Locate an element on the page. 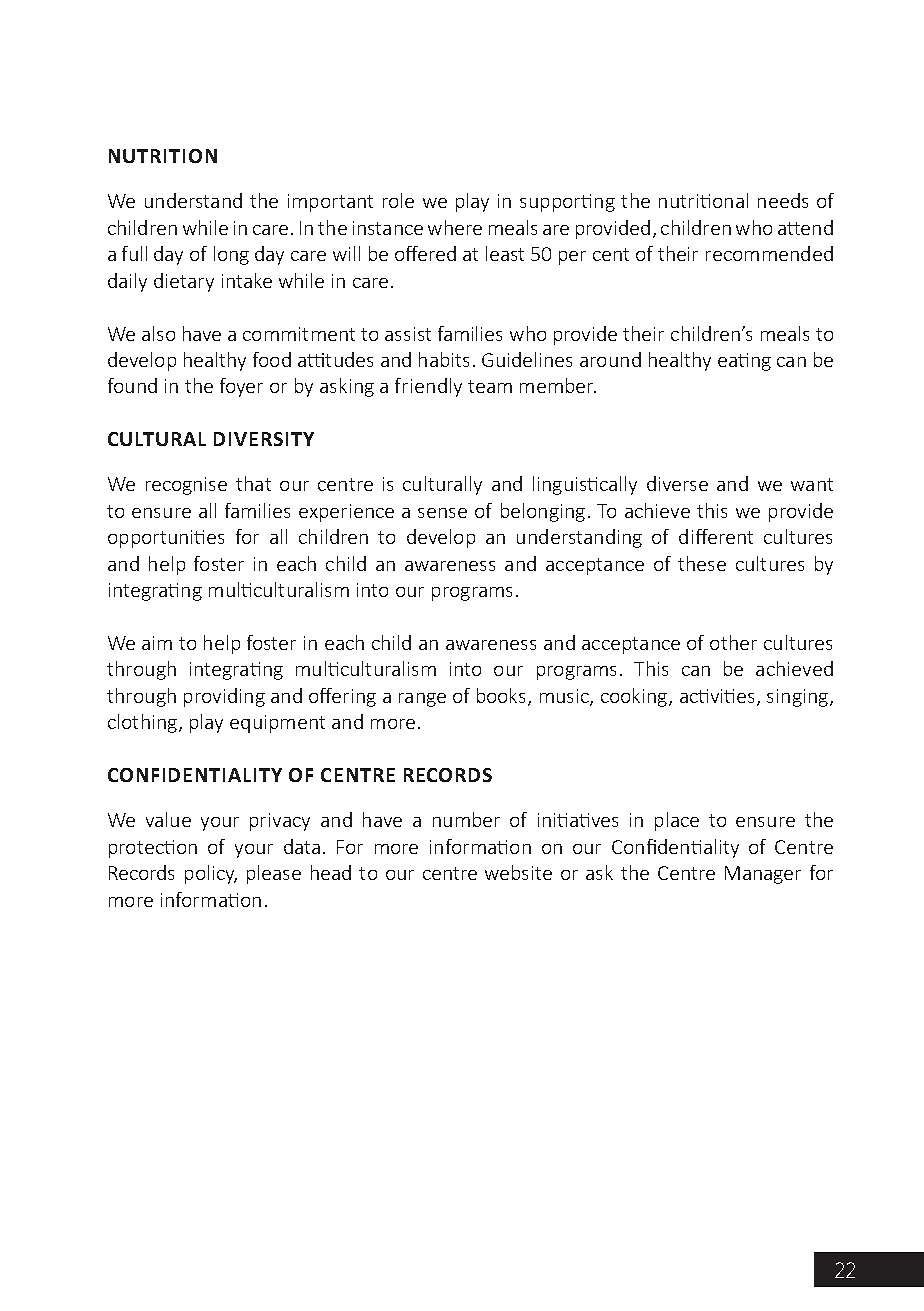 The height and width of the page is (1311, 924). foyer is located at coordinates (241, 387).
